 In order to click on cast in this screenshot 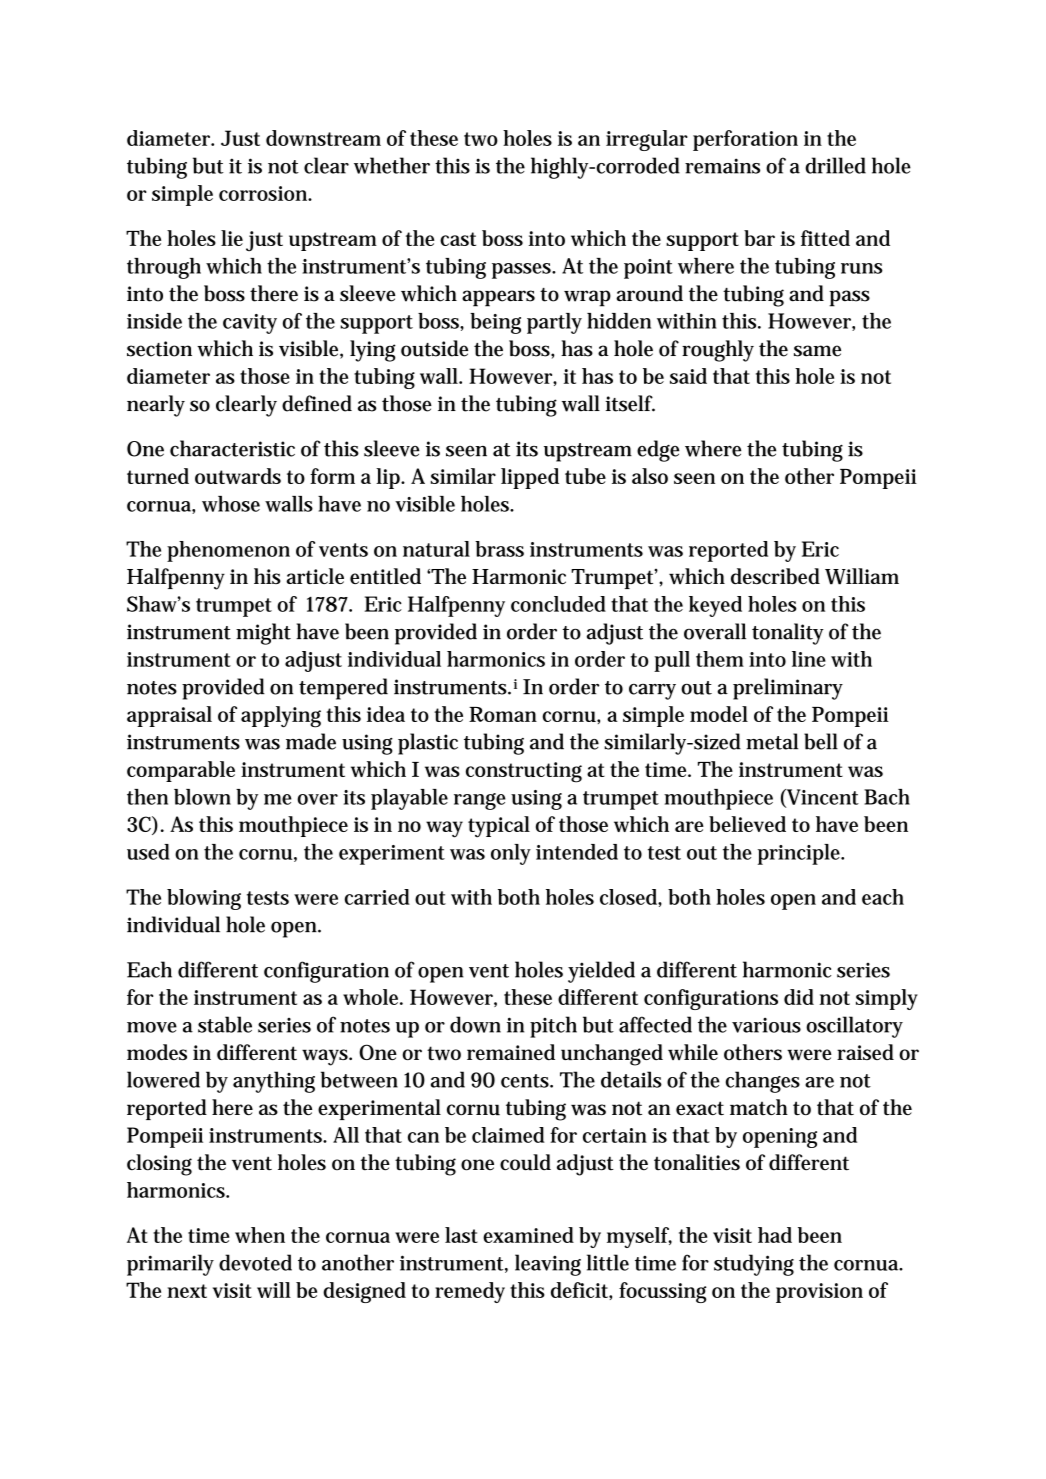, I will do `click(458, 239)`.
